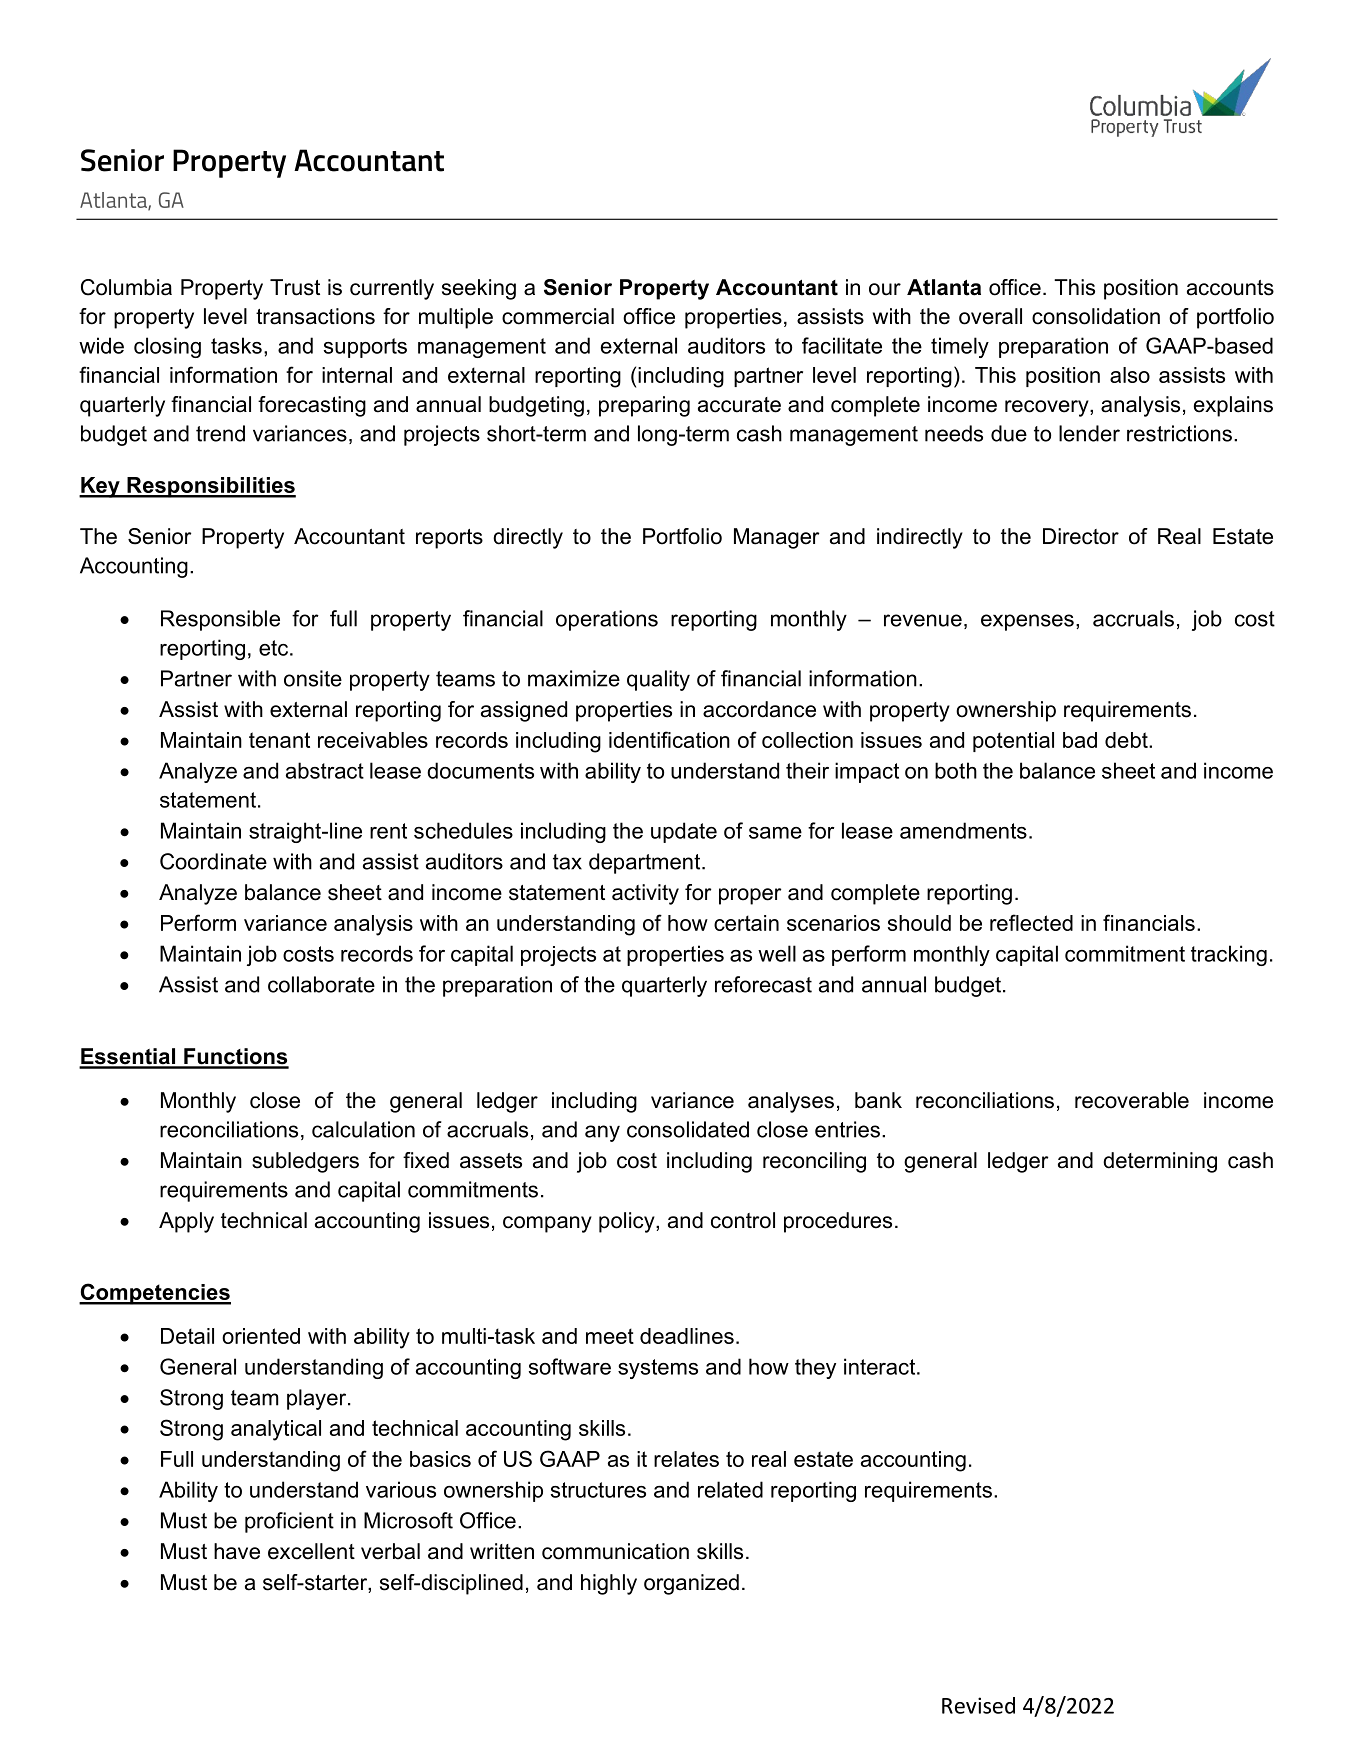 The image size is (1354, 1752). I want to click on well, so click(777, 953).
